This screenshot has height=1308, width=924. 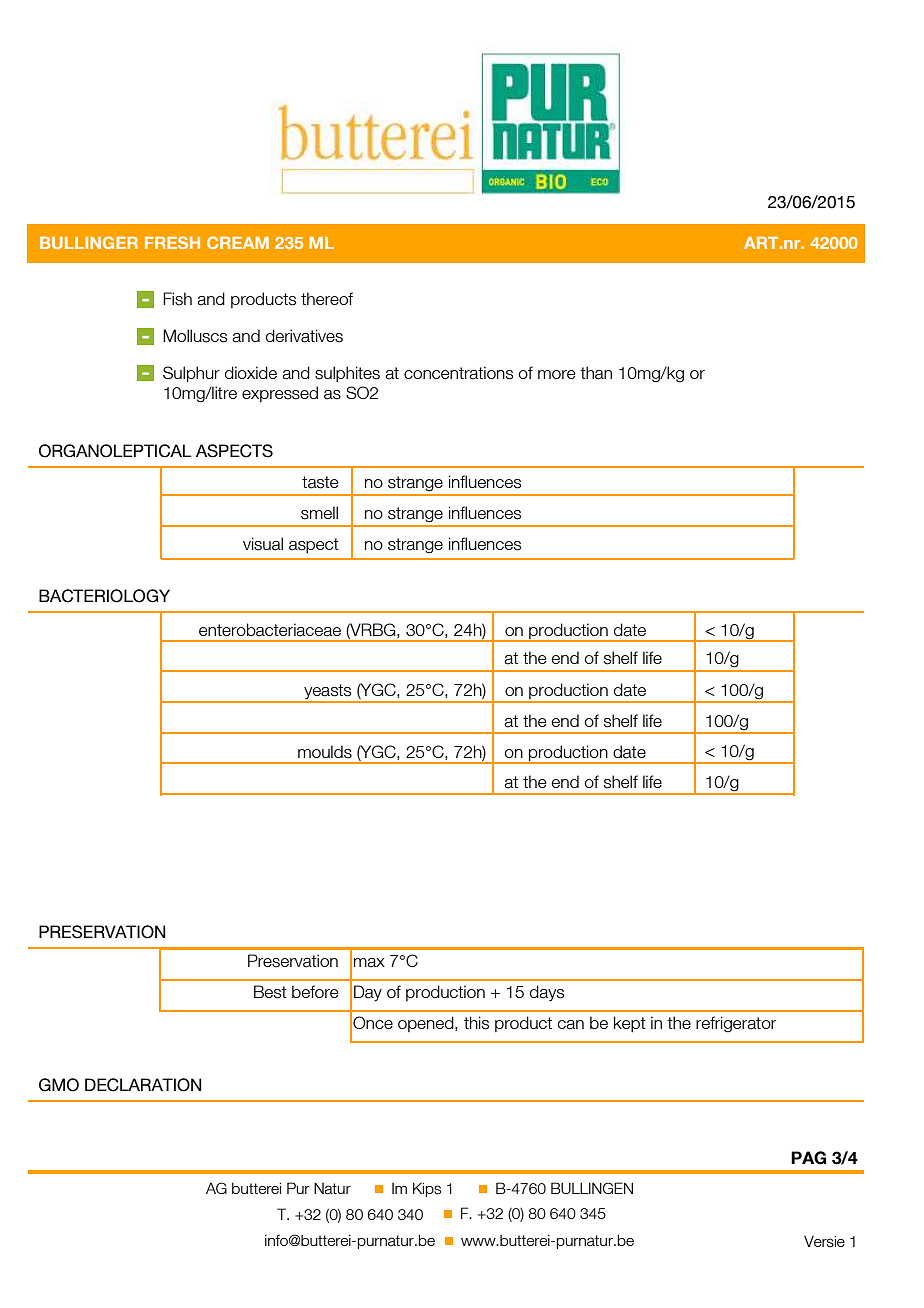 I want to click on days, so click(x=547, y=993).
